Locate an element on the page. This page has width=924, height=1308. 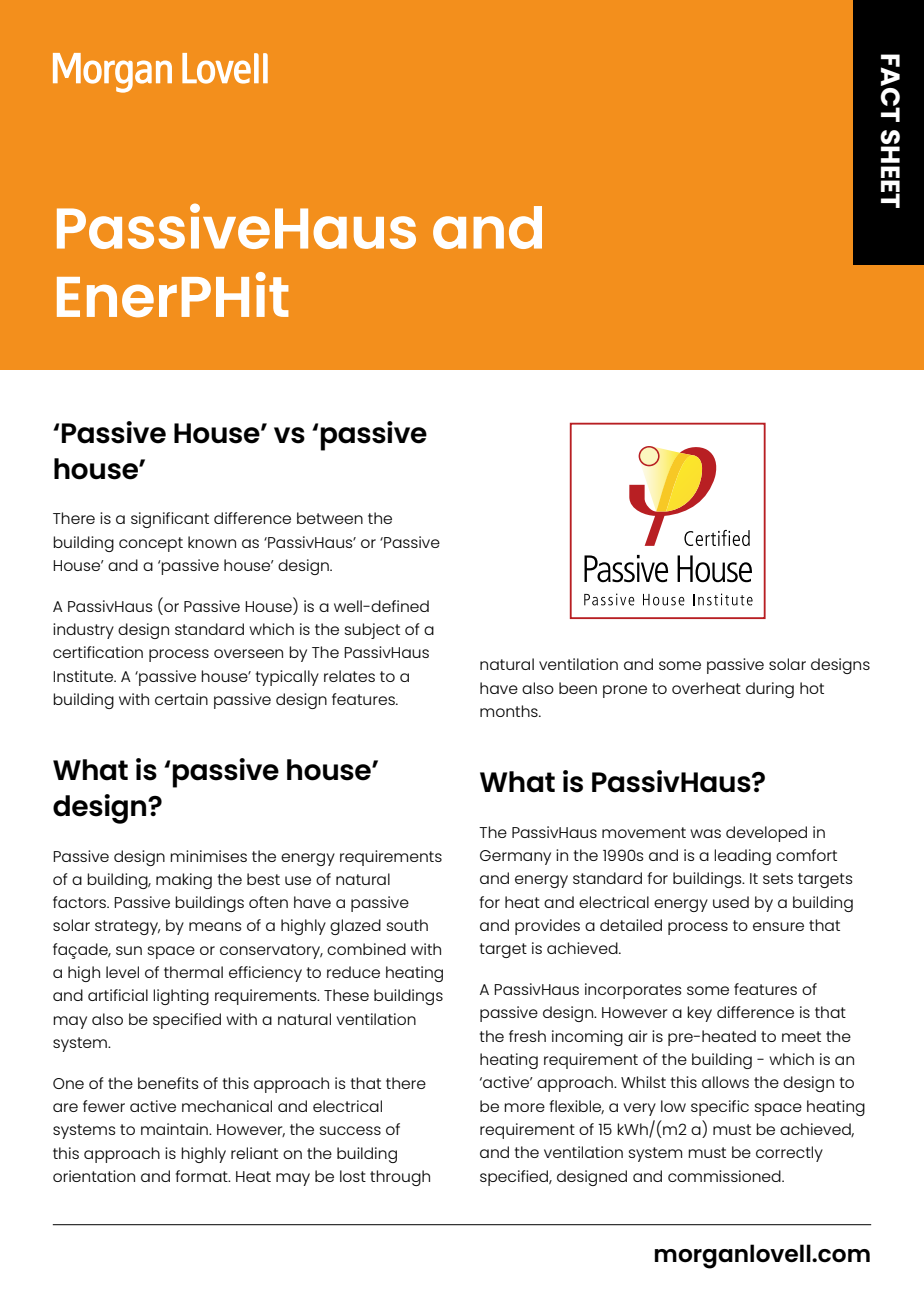
sun is located at coordinates (129, 950).
